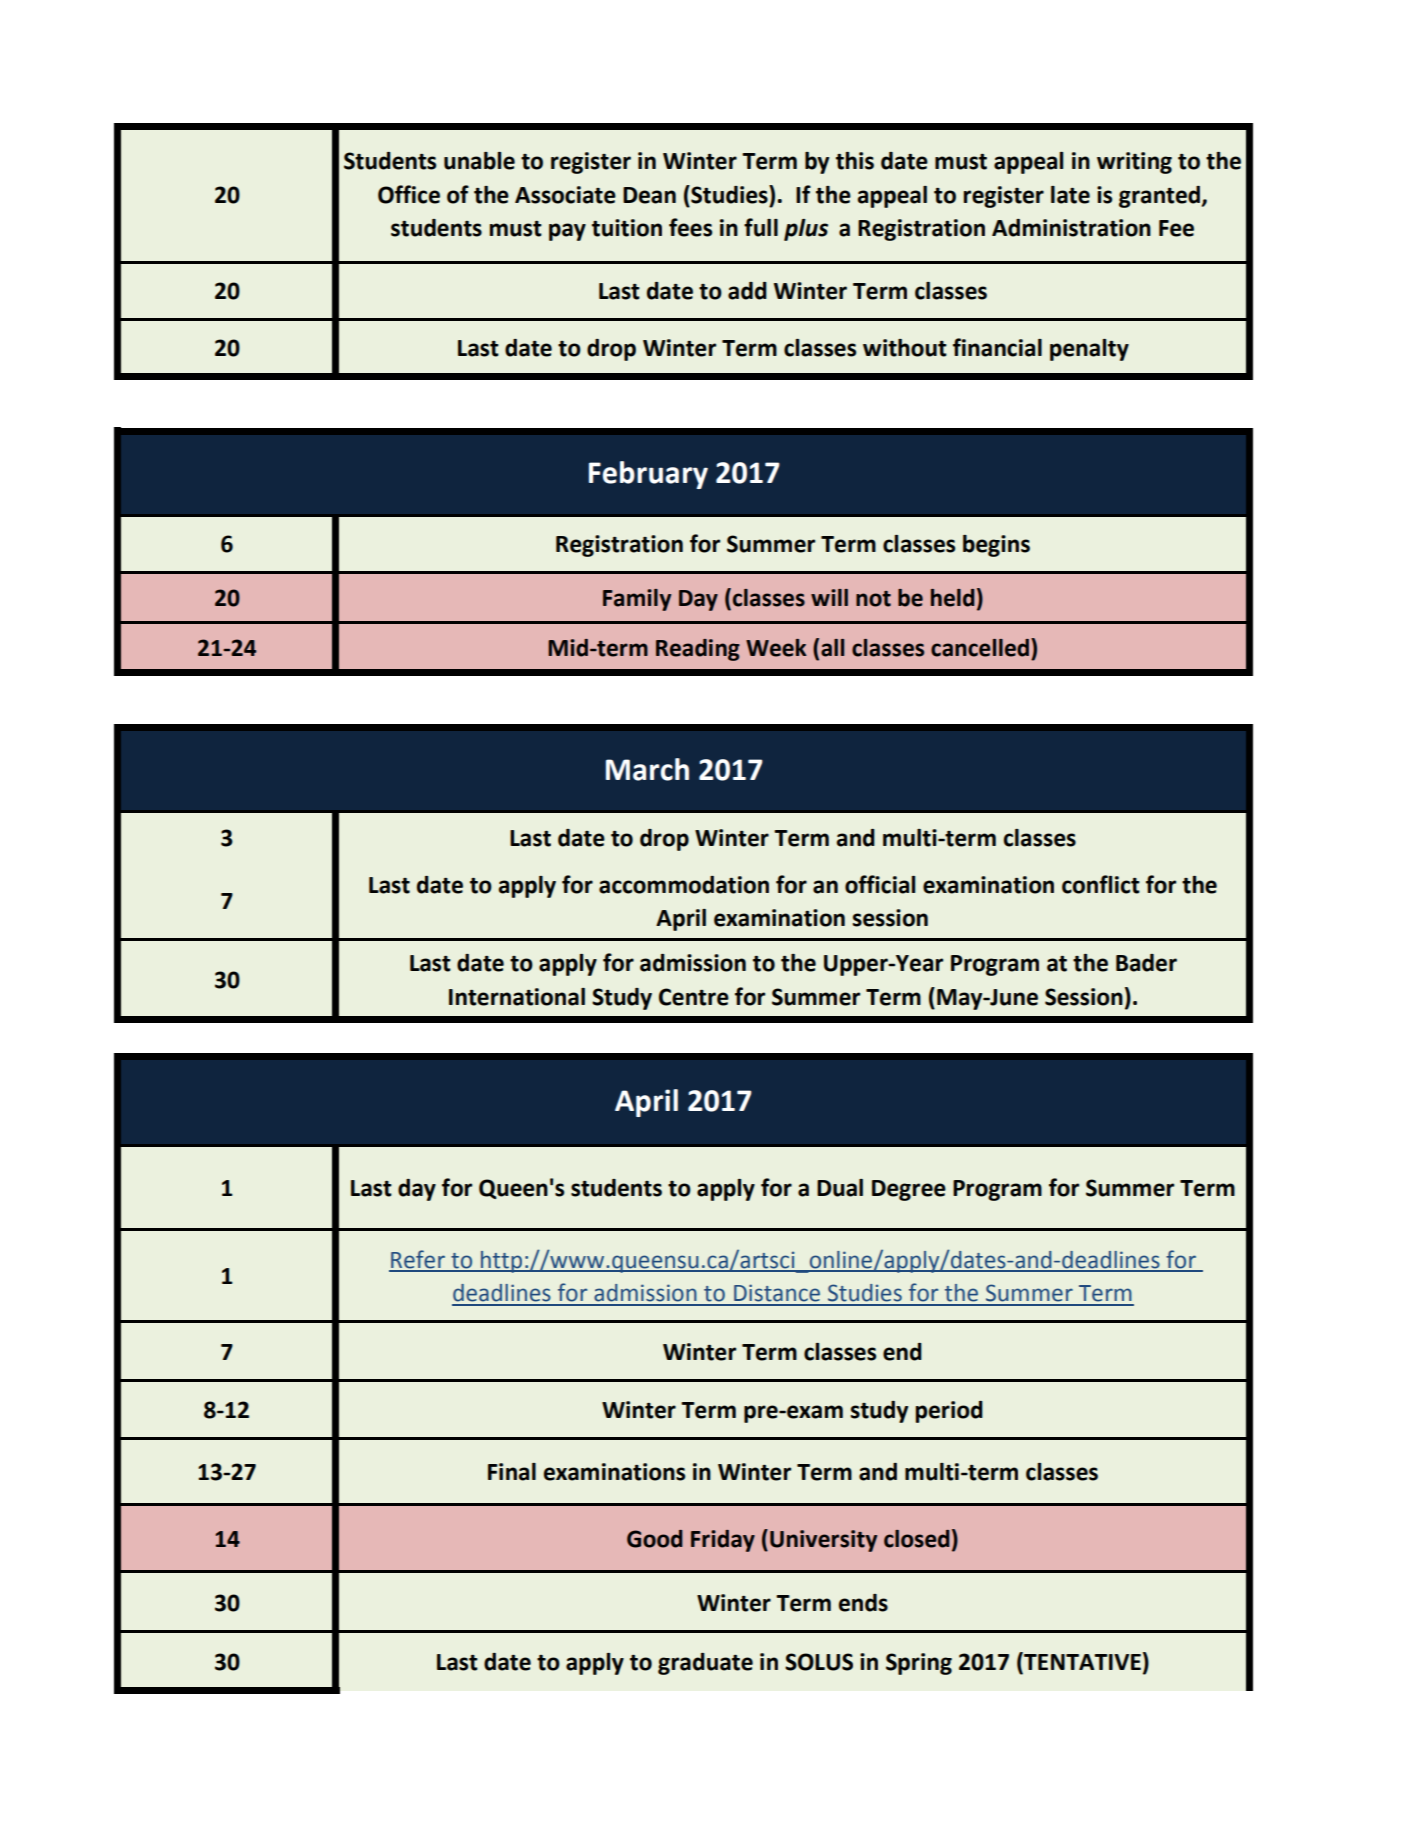  Describe the element at coordinates (806, 230) in the page. I see `plus` at that location.
